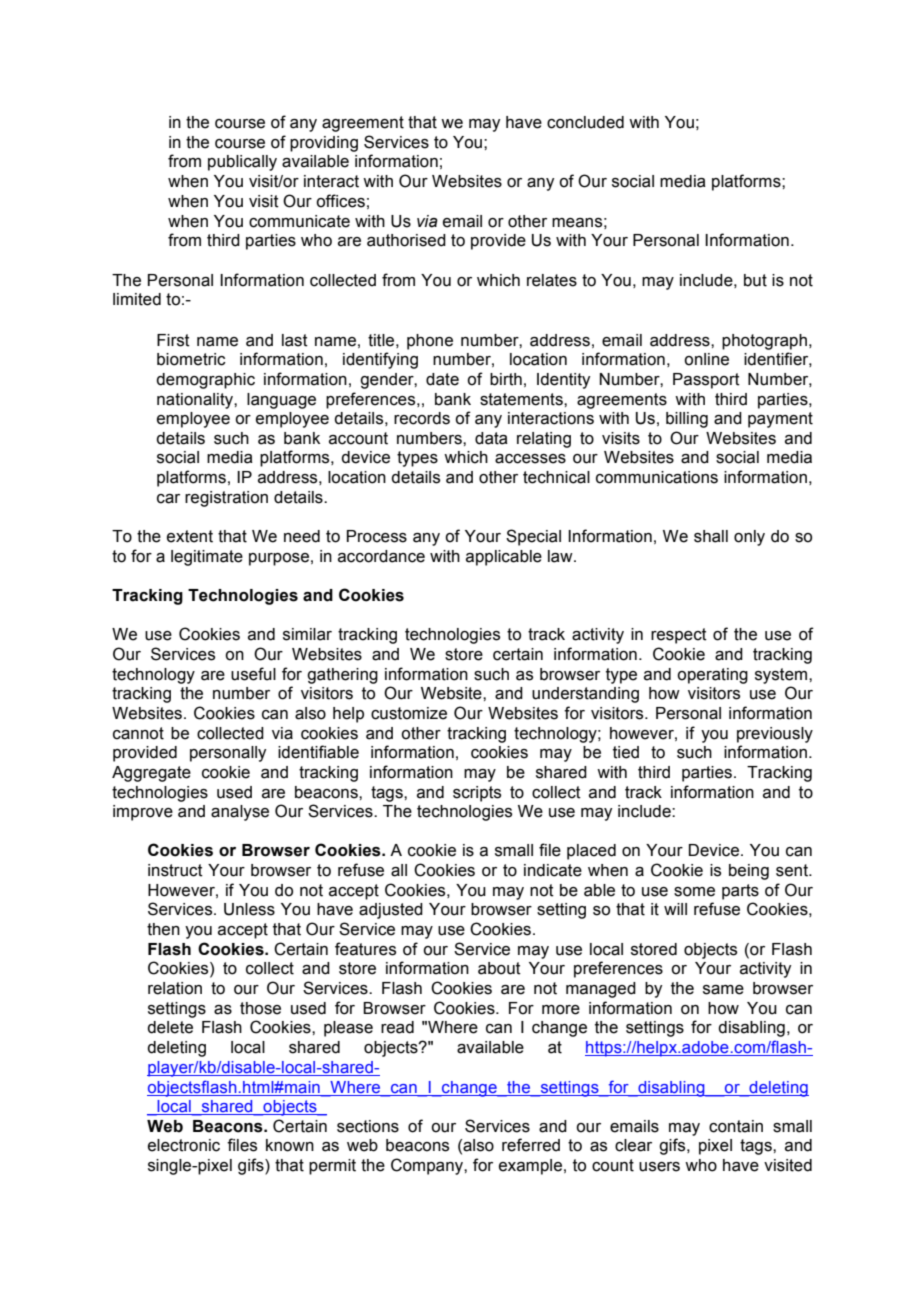  What do you see at coordinates (749, 872) in the page?
I see `being` at bounding box center [749, 872].
